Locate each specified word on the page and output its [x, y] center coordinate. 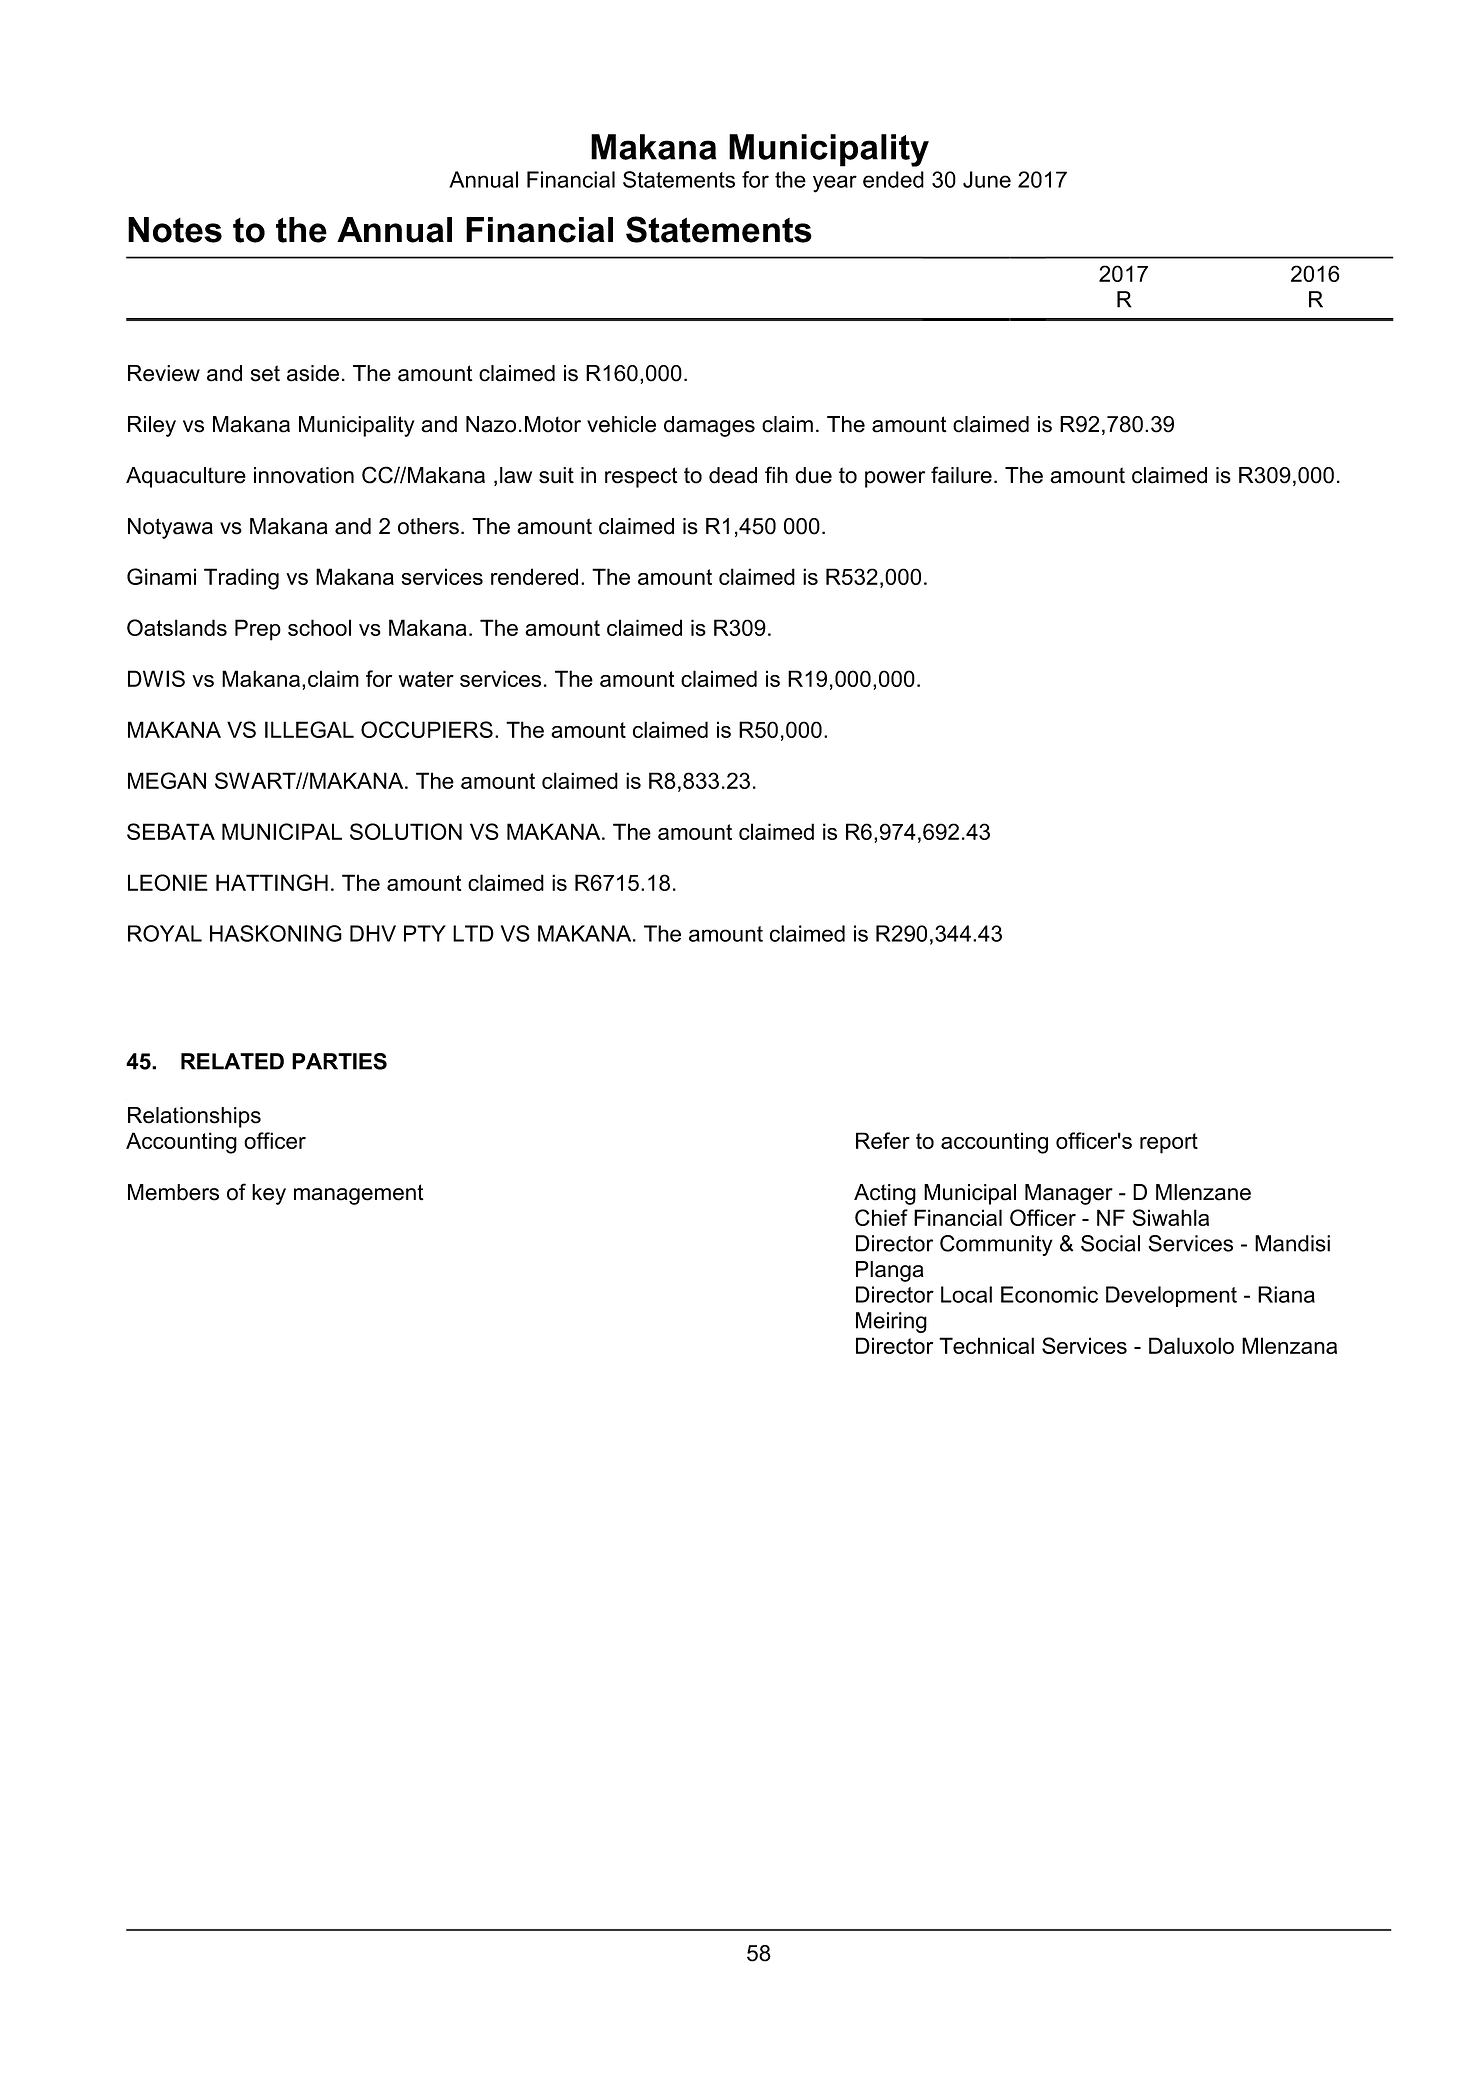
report [1169, 1143]
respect [641, 477]
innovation [304, 475]
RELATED [232, 1061]
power [895, 479]
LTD [473, 933]
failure [961, 475]
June [987, 179]
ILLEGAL [309, 729]
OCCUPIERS [427, 729]
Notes [175, 230]
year [835, 184]
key [269, 1194]
